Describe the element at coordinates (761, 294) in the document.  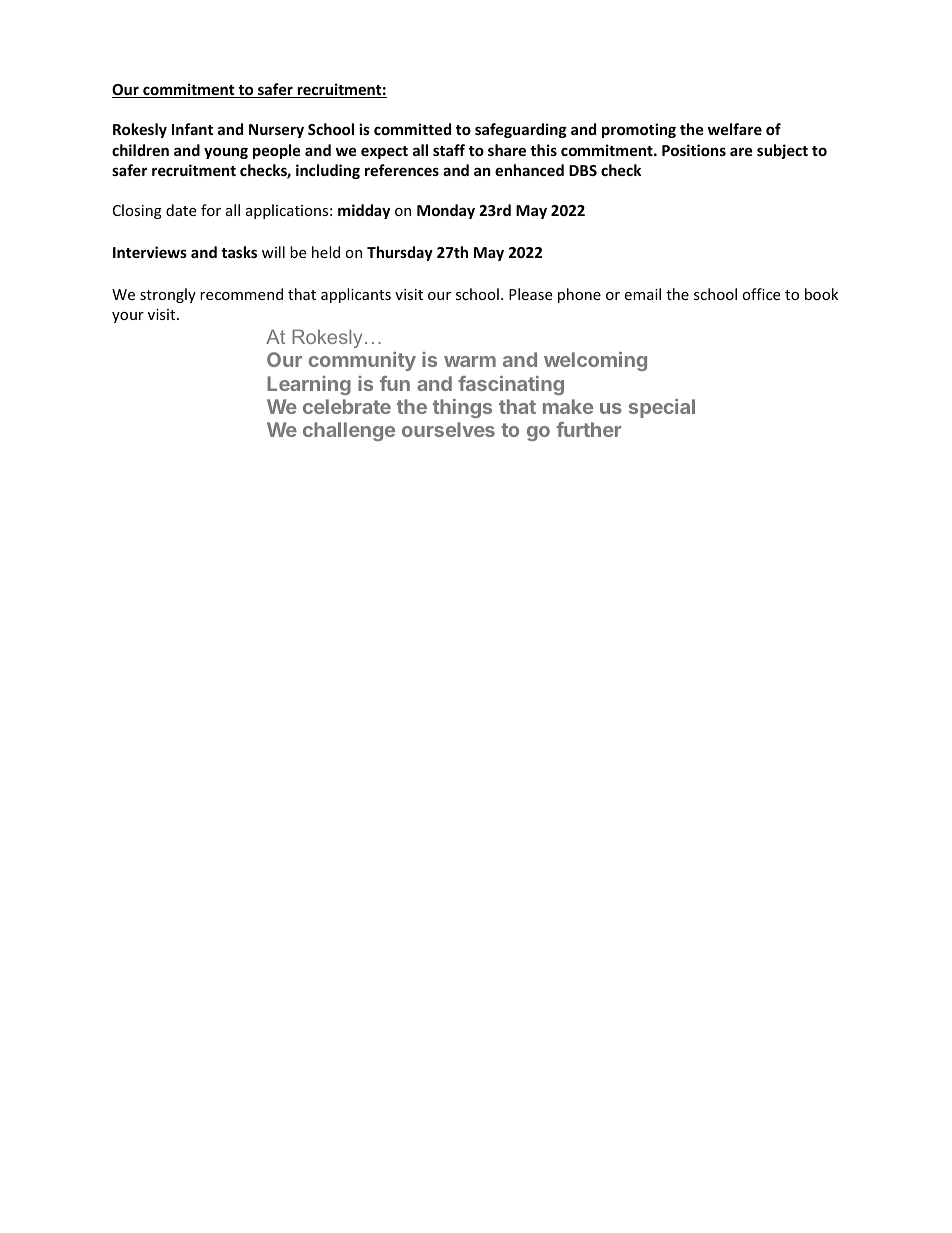
I see `office` at that location.
